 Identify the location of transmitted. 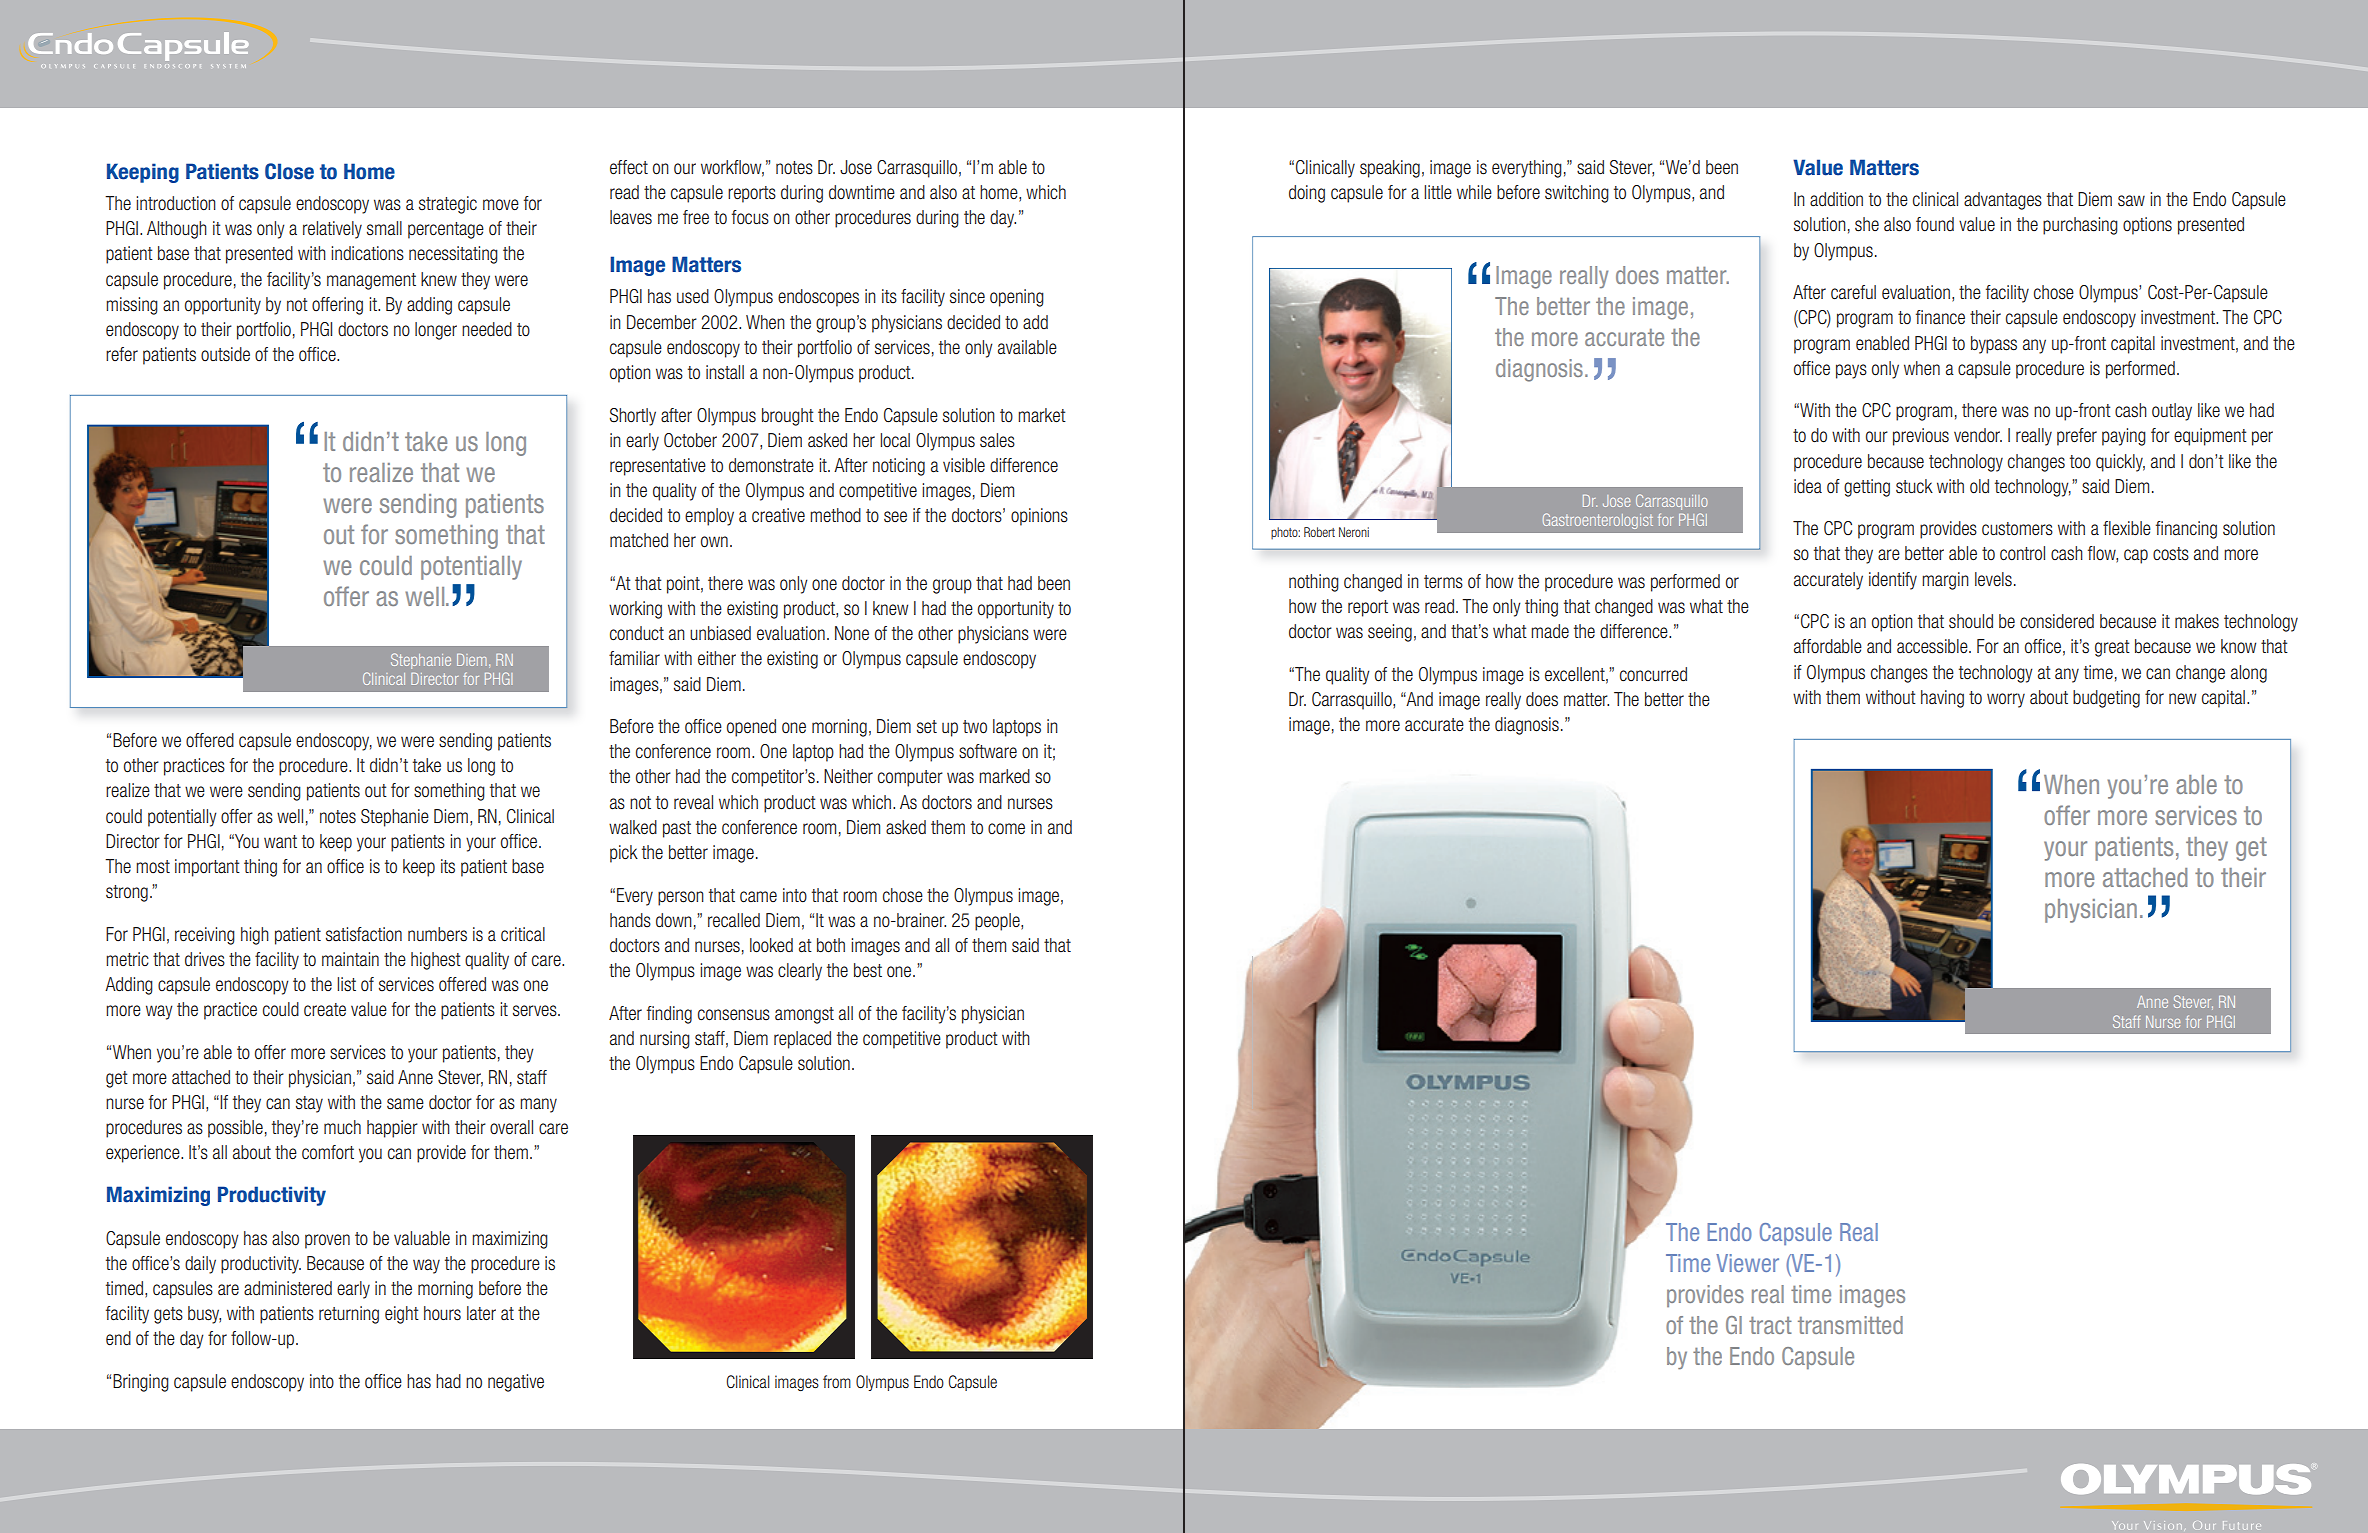
(1850, 1325).
